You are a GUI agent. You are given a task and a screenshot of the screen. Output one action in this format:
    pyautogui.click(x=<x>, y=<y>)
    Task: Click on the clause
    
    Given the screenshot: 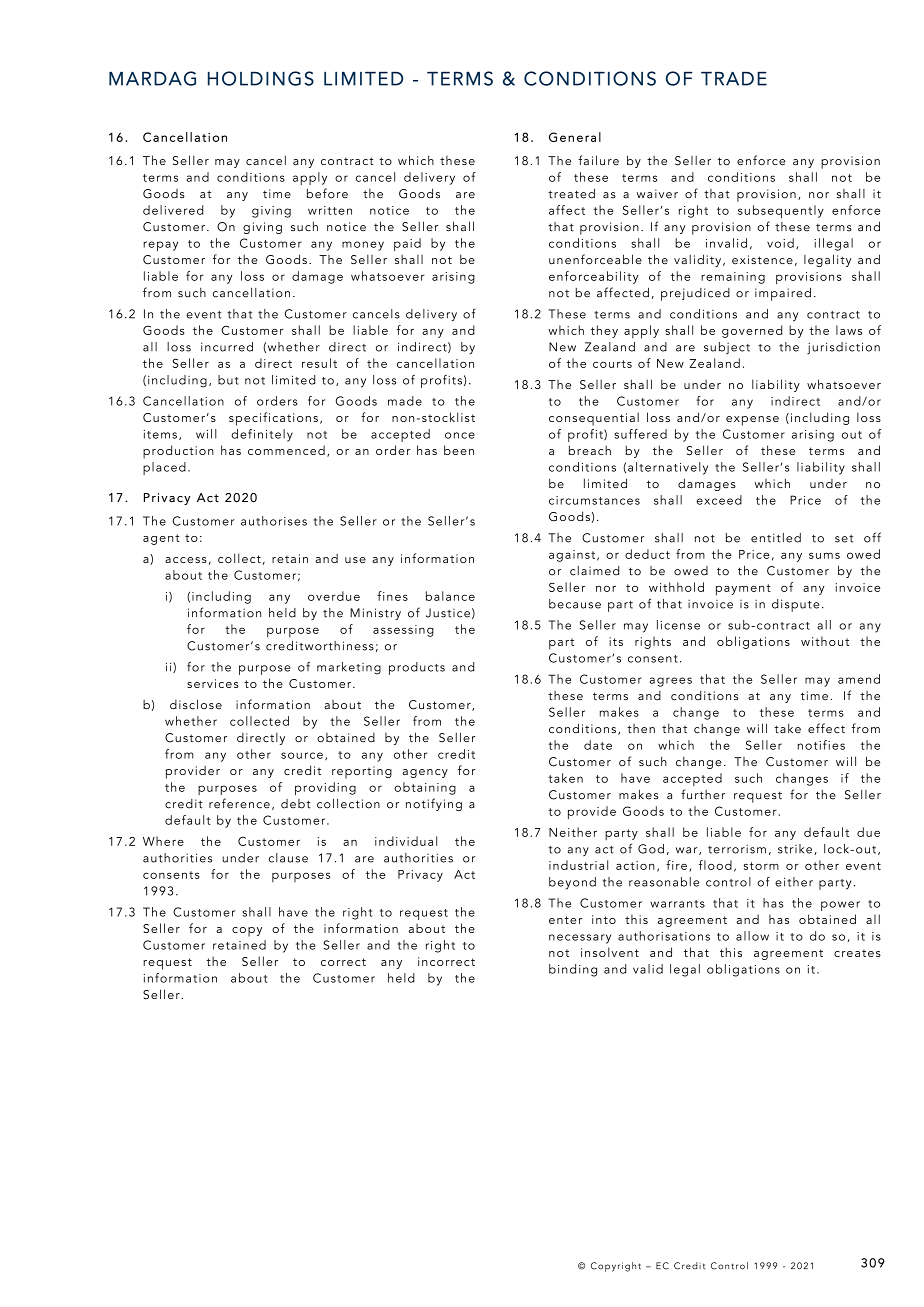 What is the action you would take?
    pyautogui.click(x=288, y=858)
